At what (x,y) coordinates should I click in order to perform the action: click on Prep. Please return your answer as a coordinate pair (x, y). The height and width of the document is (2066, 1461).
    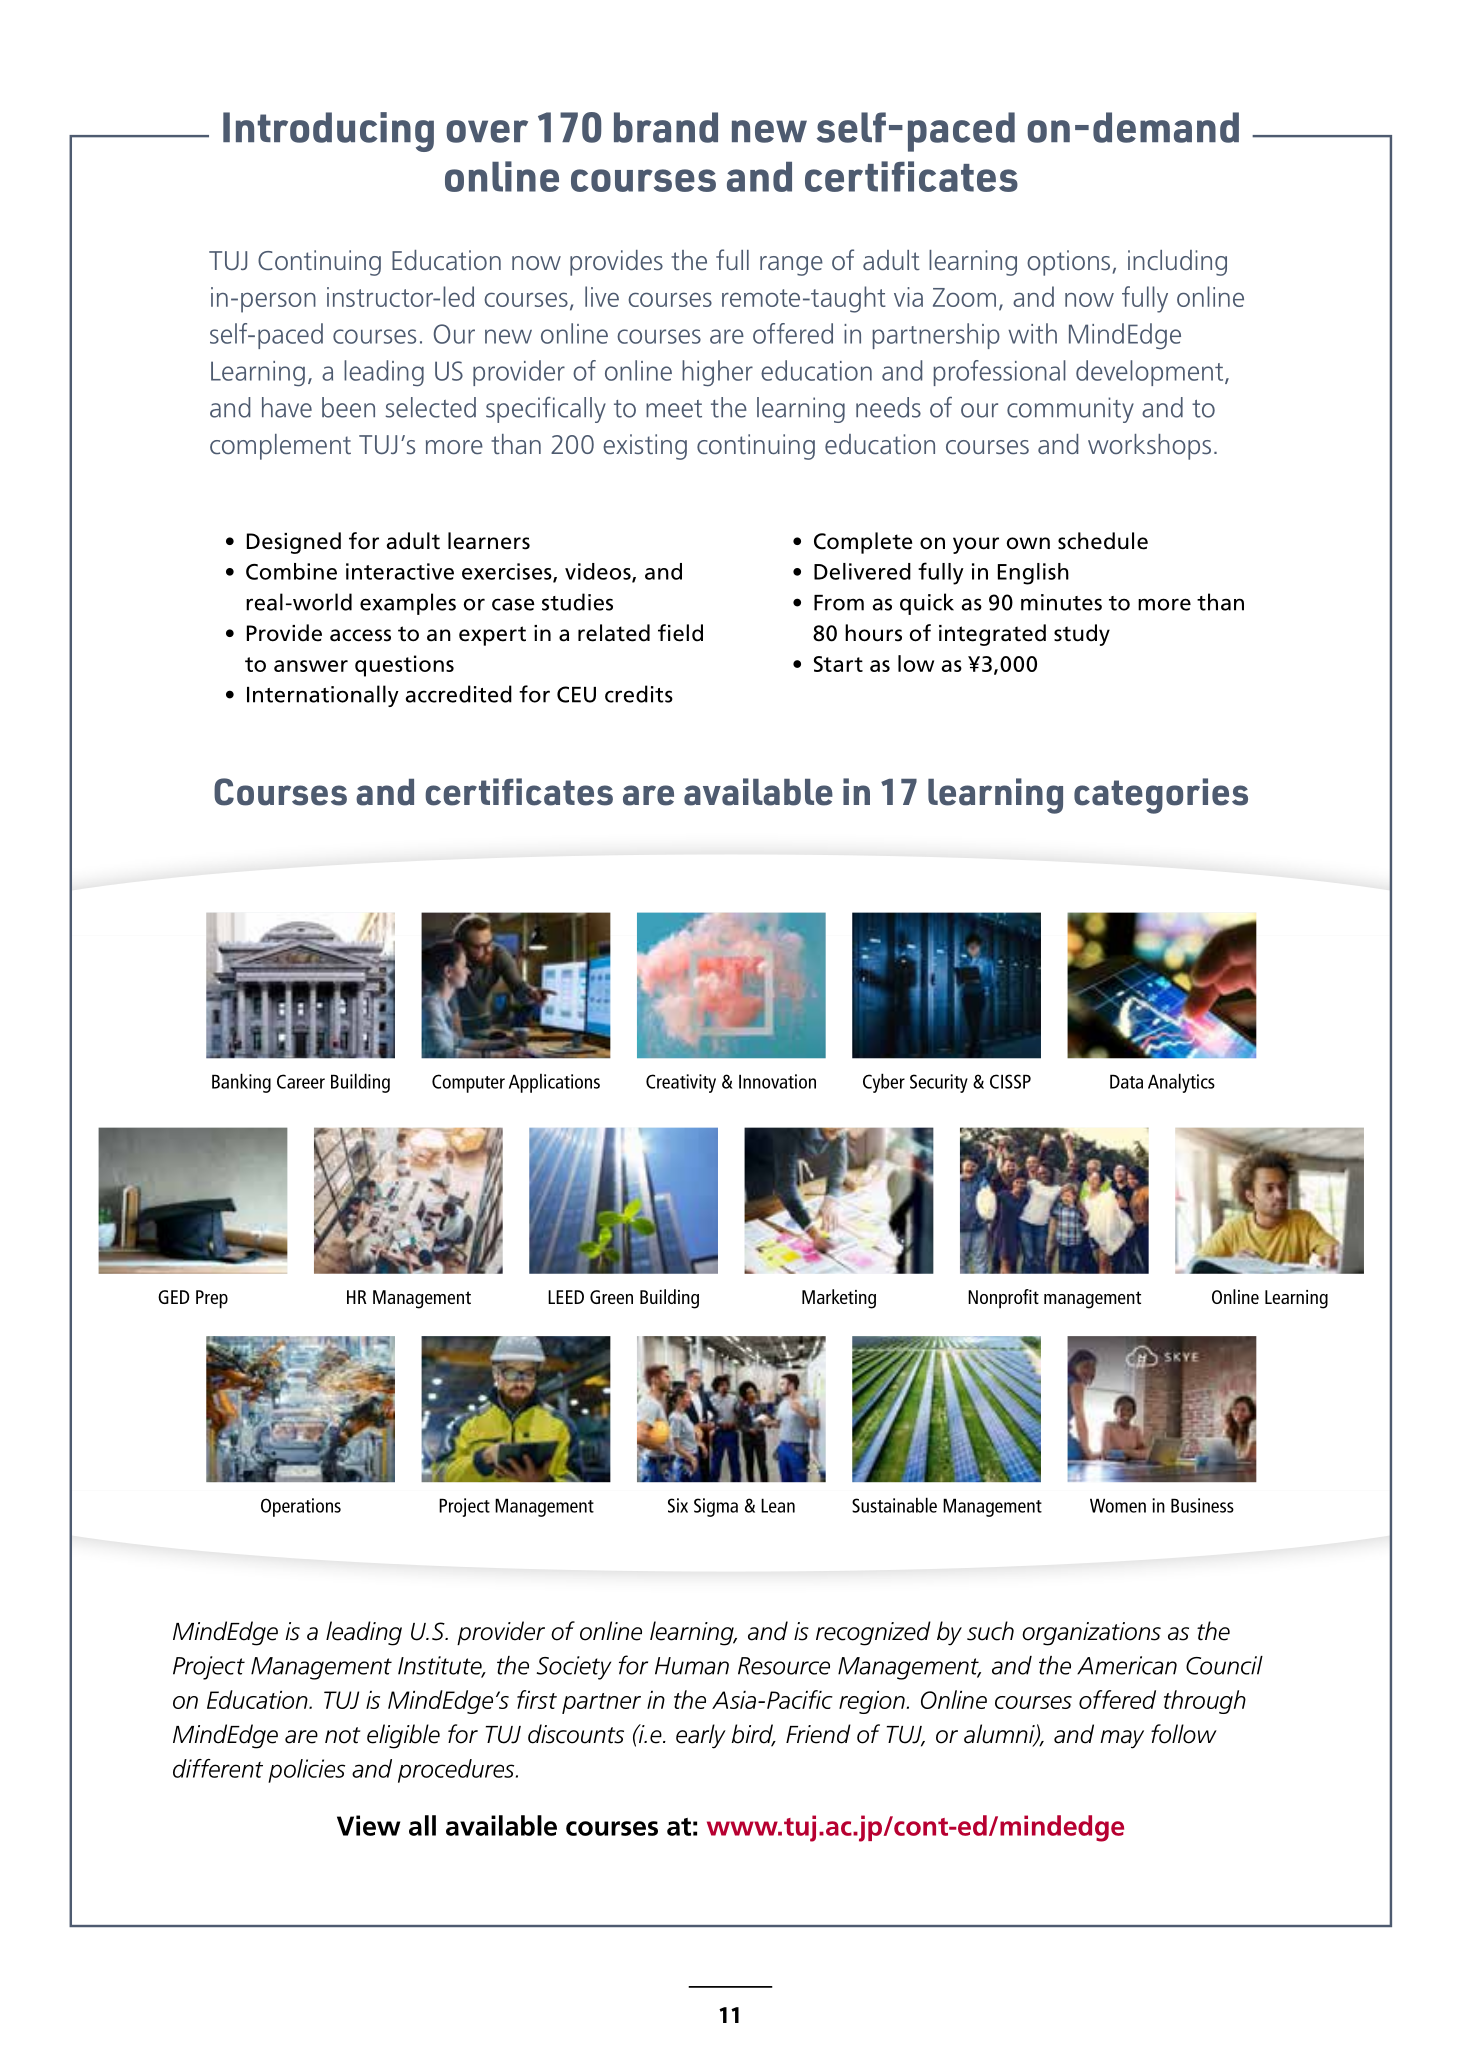
    Looking at the image, I should click on (212, 1299).
